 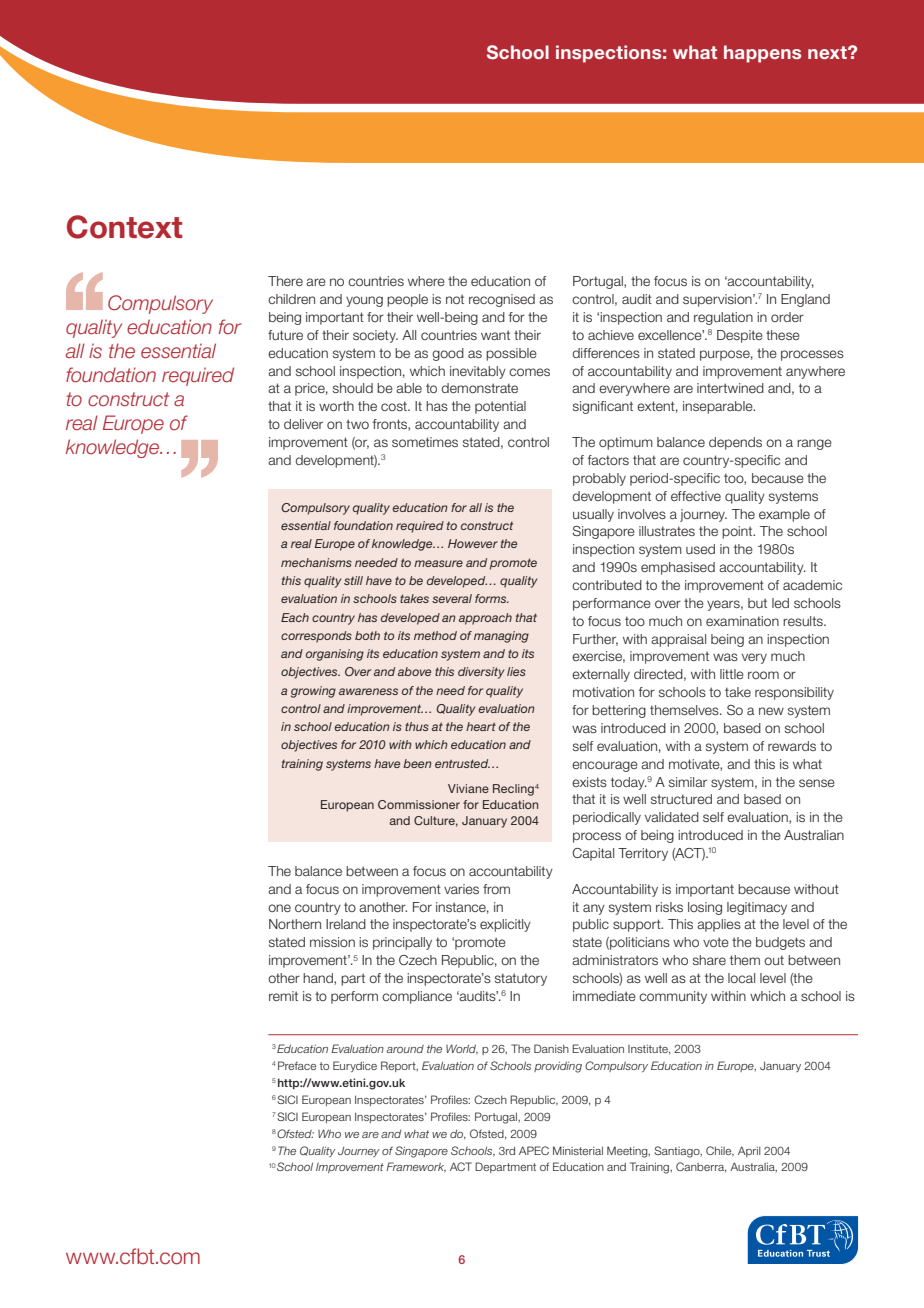 I want to click on Context, so click(x=124, y=227).
